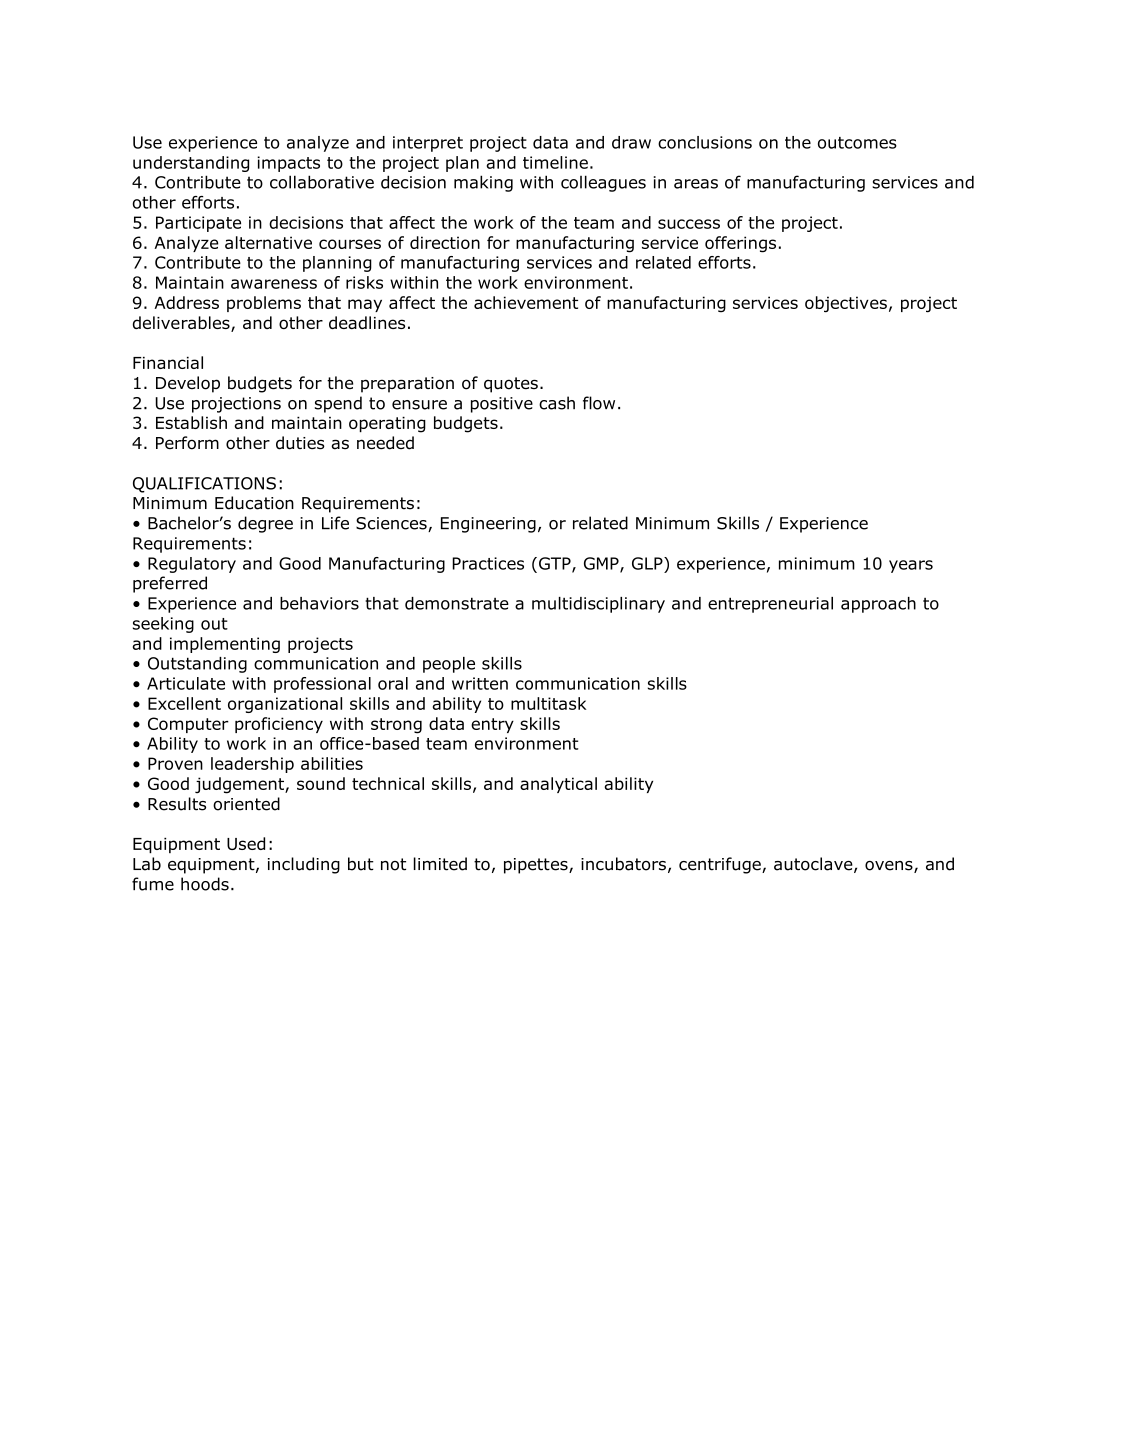 This document has width=1121, height=1451. I want to click on years, so click(911, 566).
